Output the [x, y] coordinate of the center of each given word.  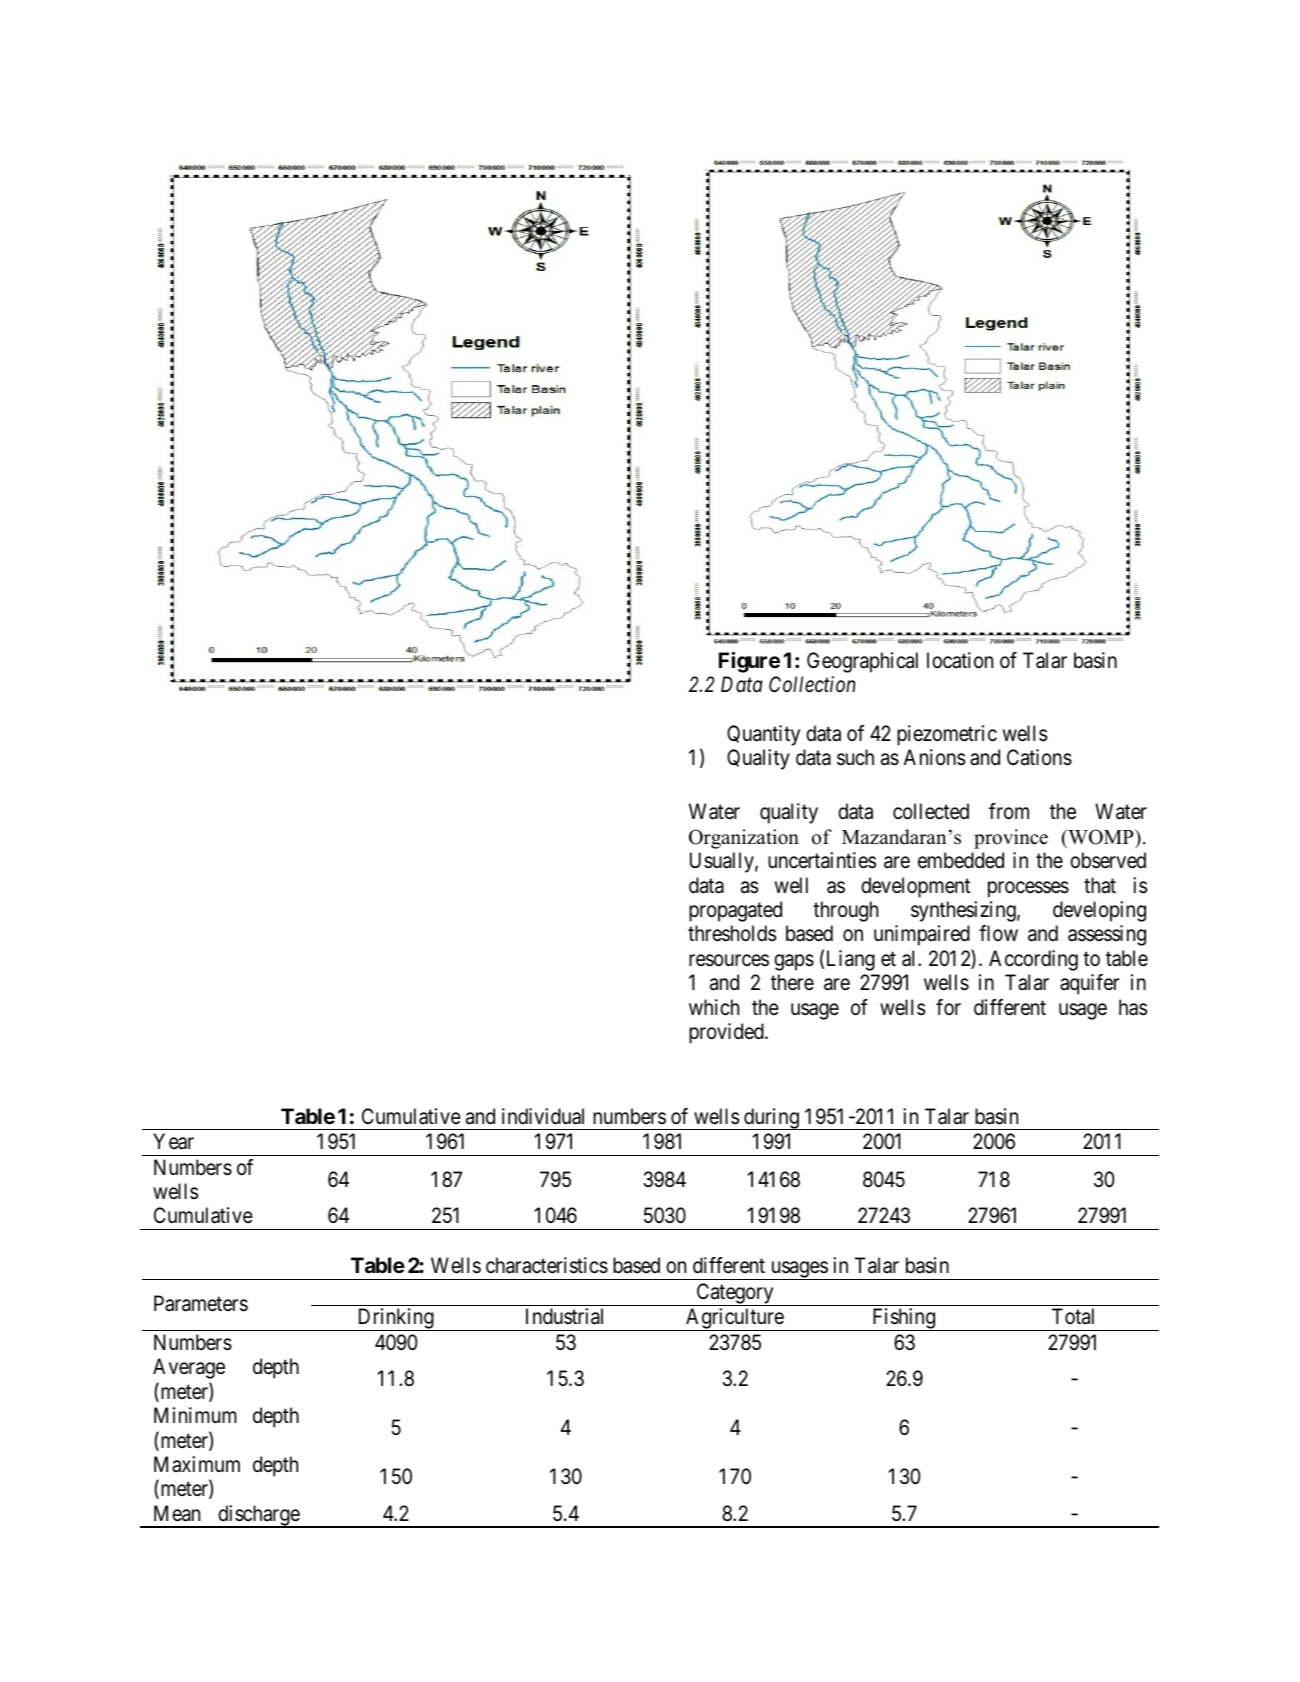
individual [543, 1116]
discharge [258, 1516]
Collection [812, 684]
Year [173, 1141]
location [960, 660]
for [948, 1007]
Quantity [763, 735]
